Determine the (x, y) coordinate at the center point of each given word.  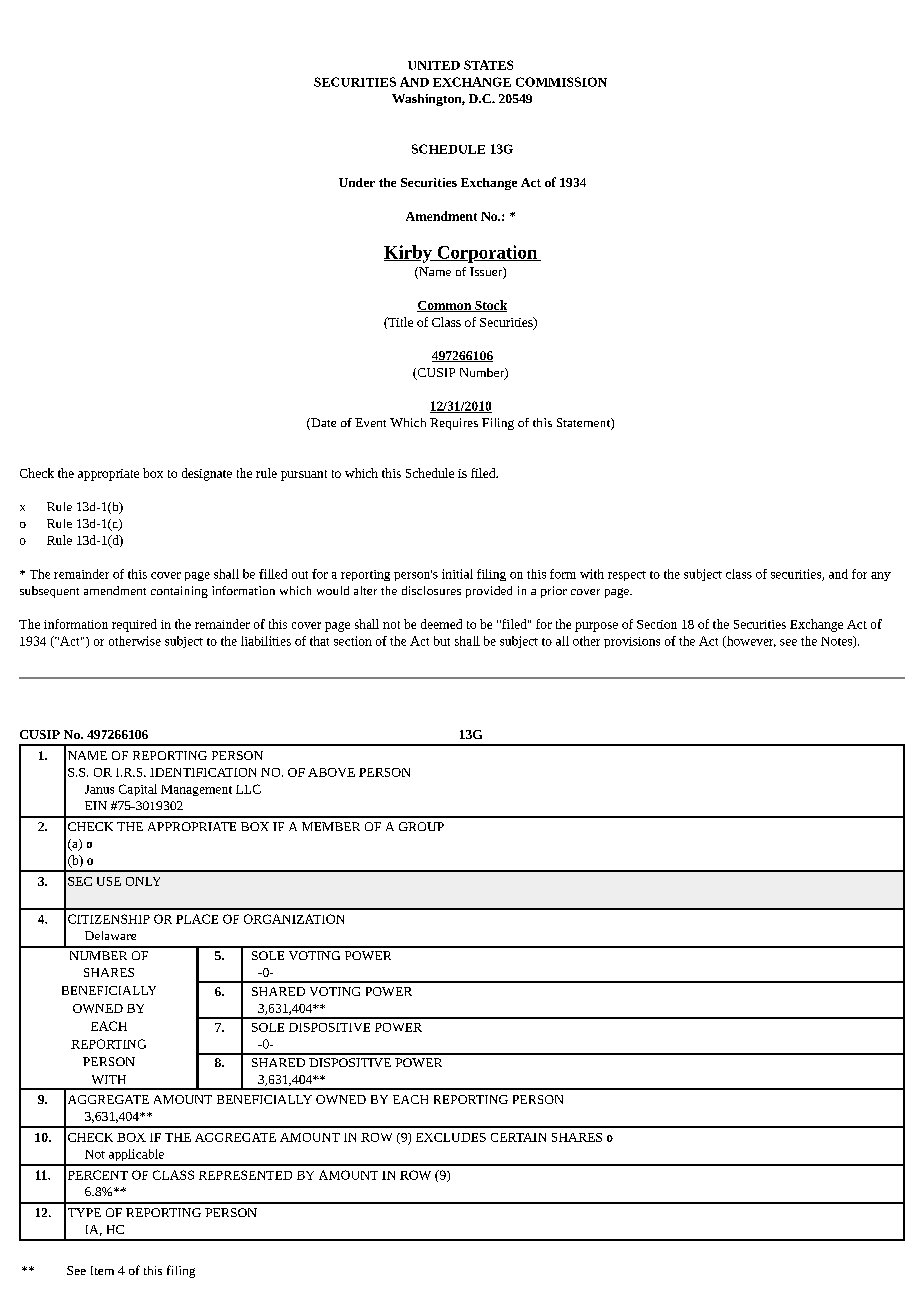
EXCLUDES (451, 1137)
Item (102, 1270)
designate (207, 474)
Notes (837, 642)
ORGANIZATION (294, 919)
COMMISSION (561, 82)
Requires (454, 424)
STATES (488, 65)
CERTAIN (518, 1137)
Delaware (110, 935)
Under (357, 182)
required (134, 625)
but (442, 641)
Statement (584, 424)
